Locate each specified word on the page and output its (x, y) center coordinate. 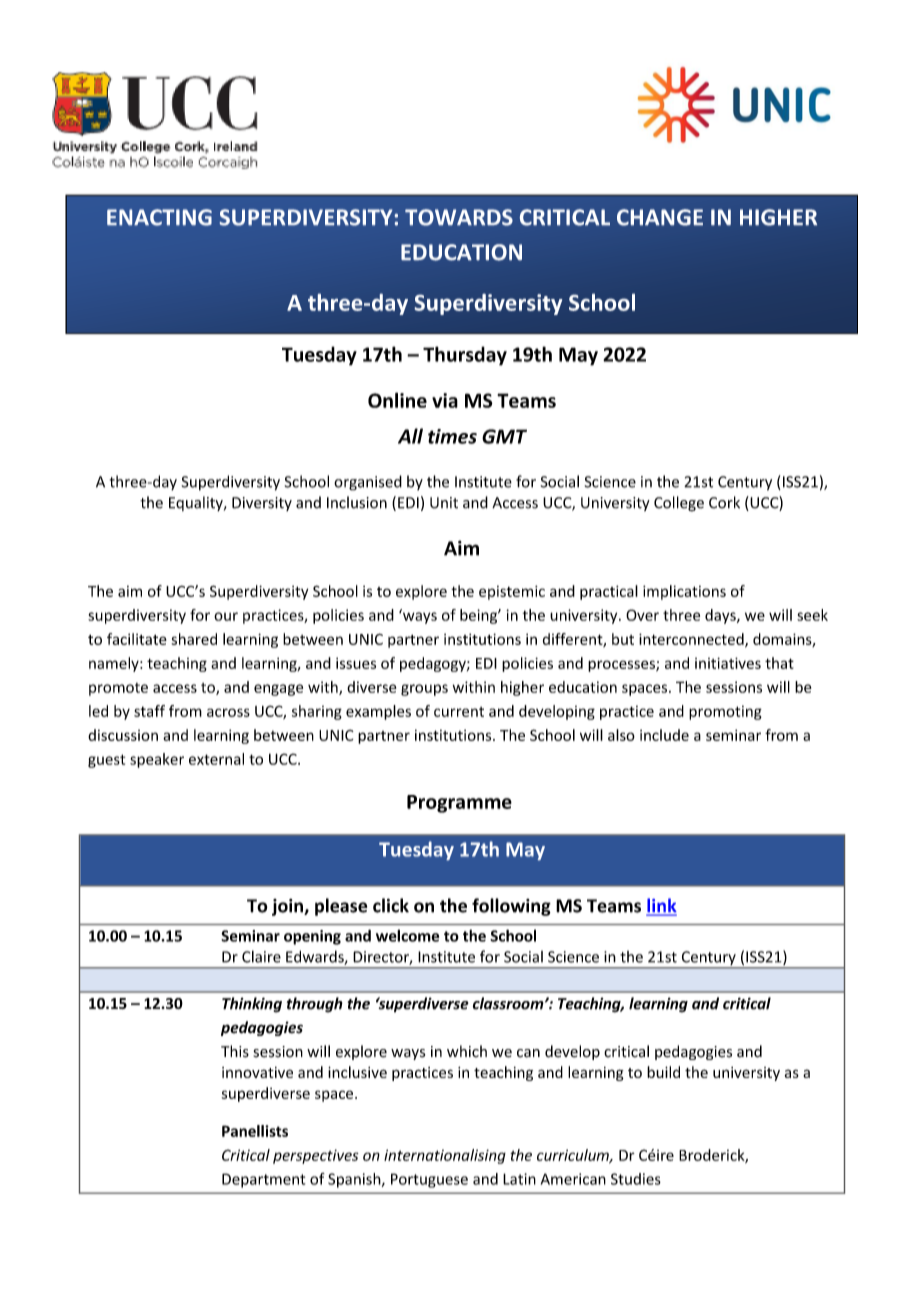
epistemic (512, 592)
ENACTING (159, 217)
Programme (459, 804)
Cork (724, 502)
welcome (407, 935)
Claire (261, 956)
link (661, 906)
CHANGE (660, 217)
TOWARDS (459, 217)
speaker (157, 760)
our (226, 616)
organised (368, 483)
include (664, 735)
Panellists (255, 1131)
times (452, 436)
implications (684, 592)
